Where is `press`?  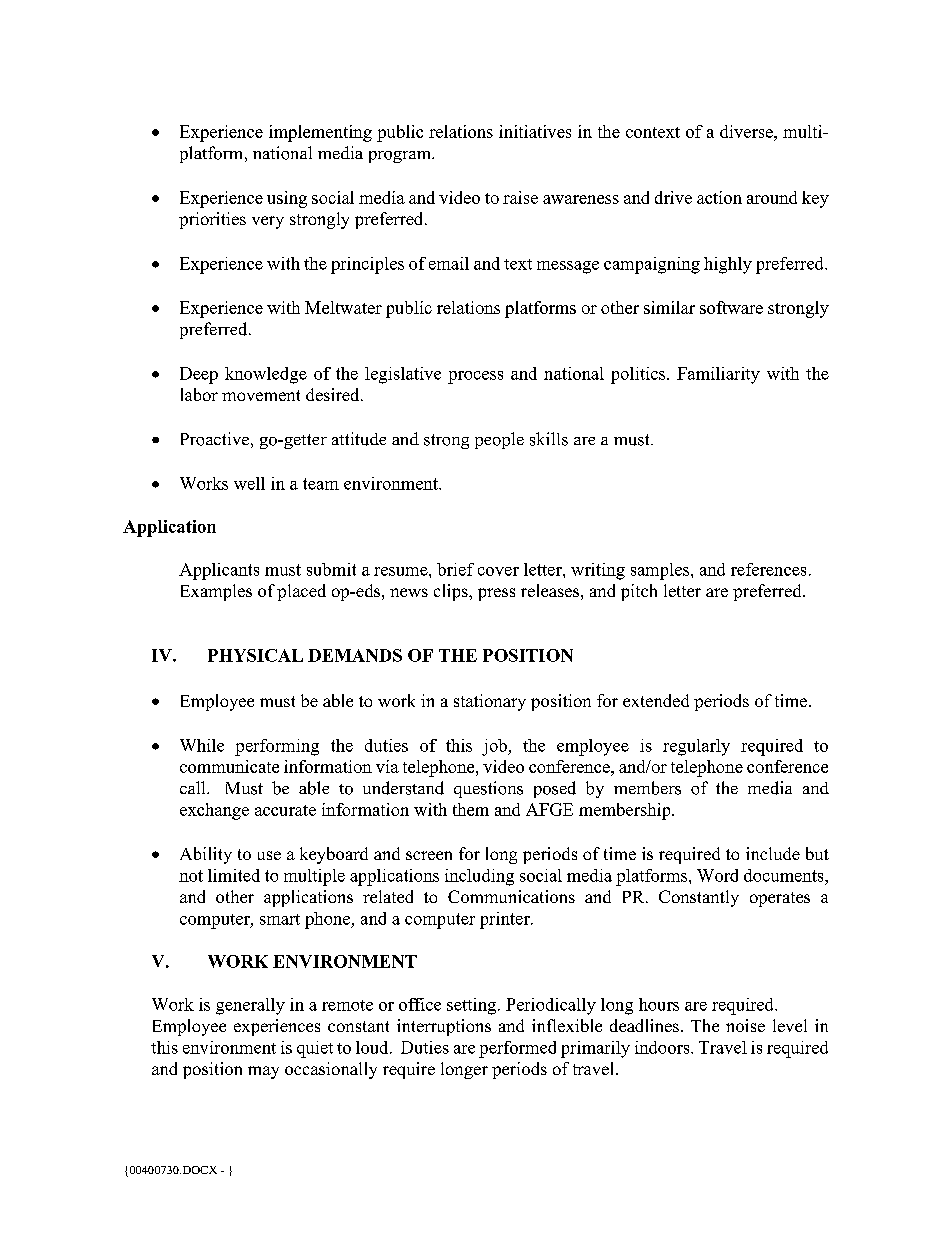 press is located at coordinates (496, 594).
